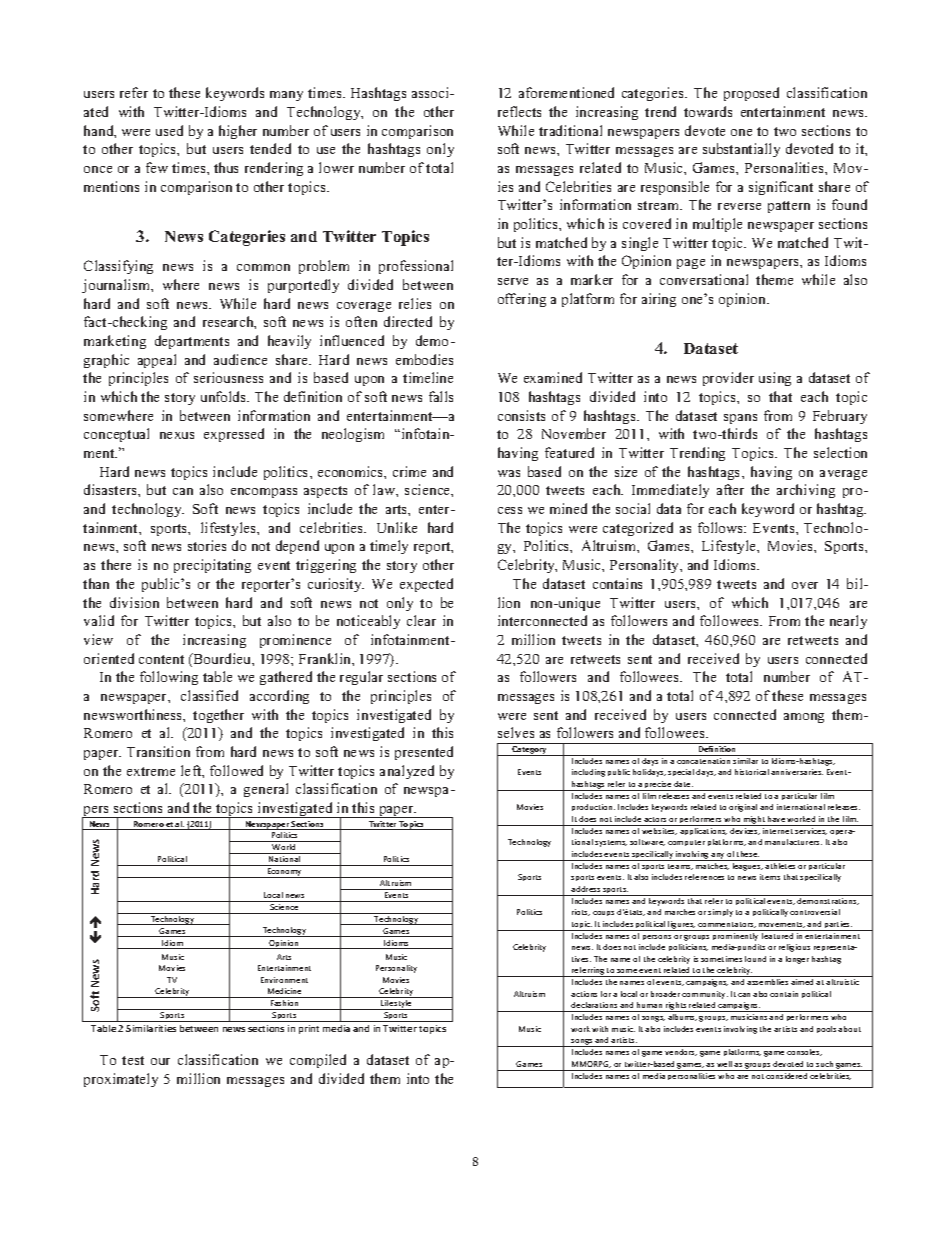  I want to click on MMORPG, so click(591, 1064).
